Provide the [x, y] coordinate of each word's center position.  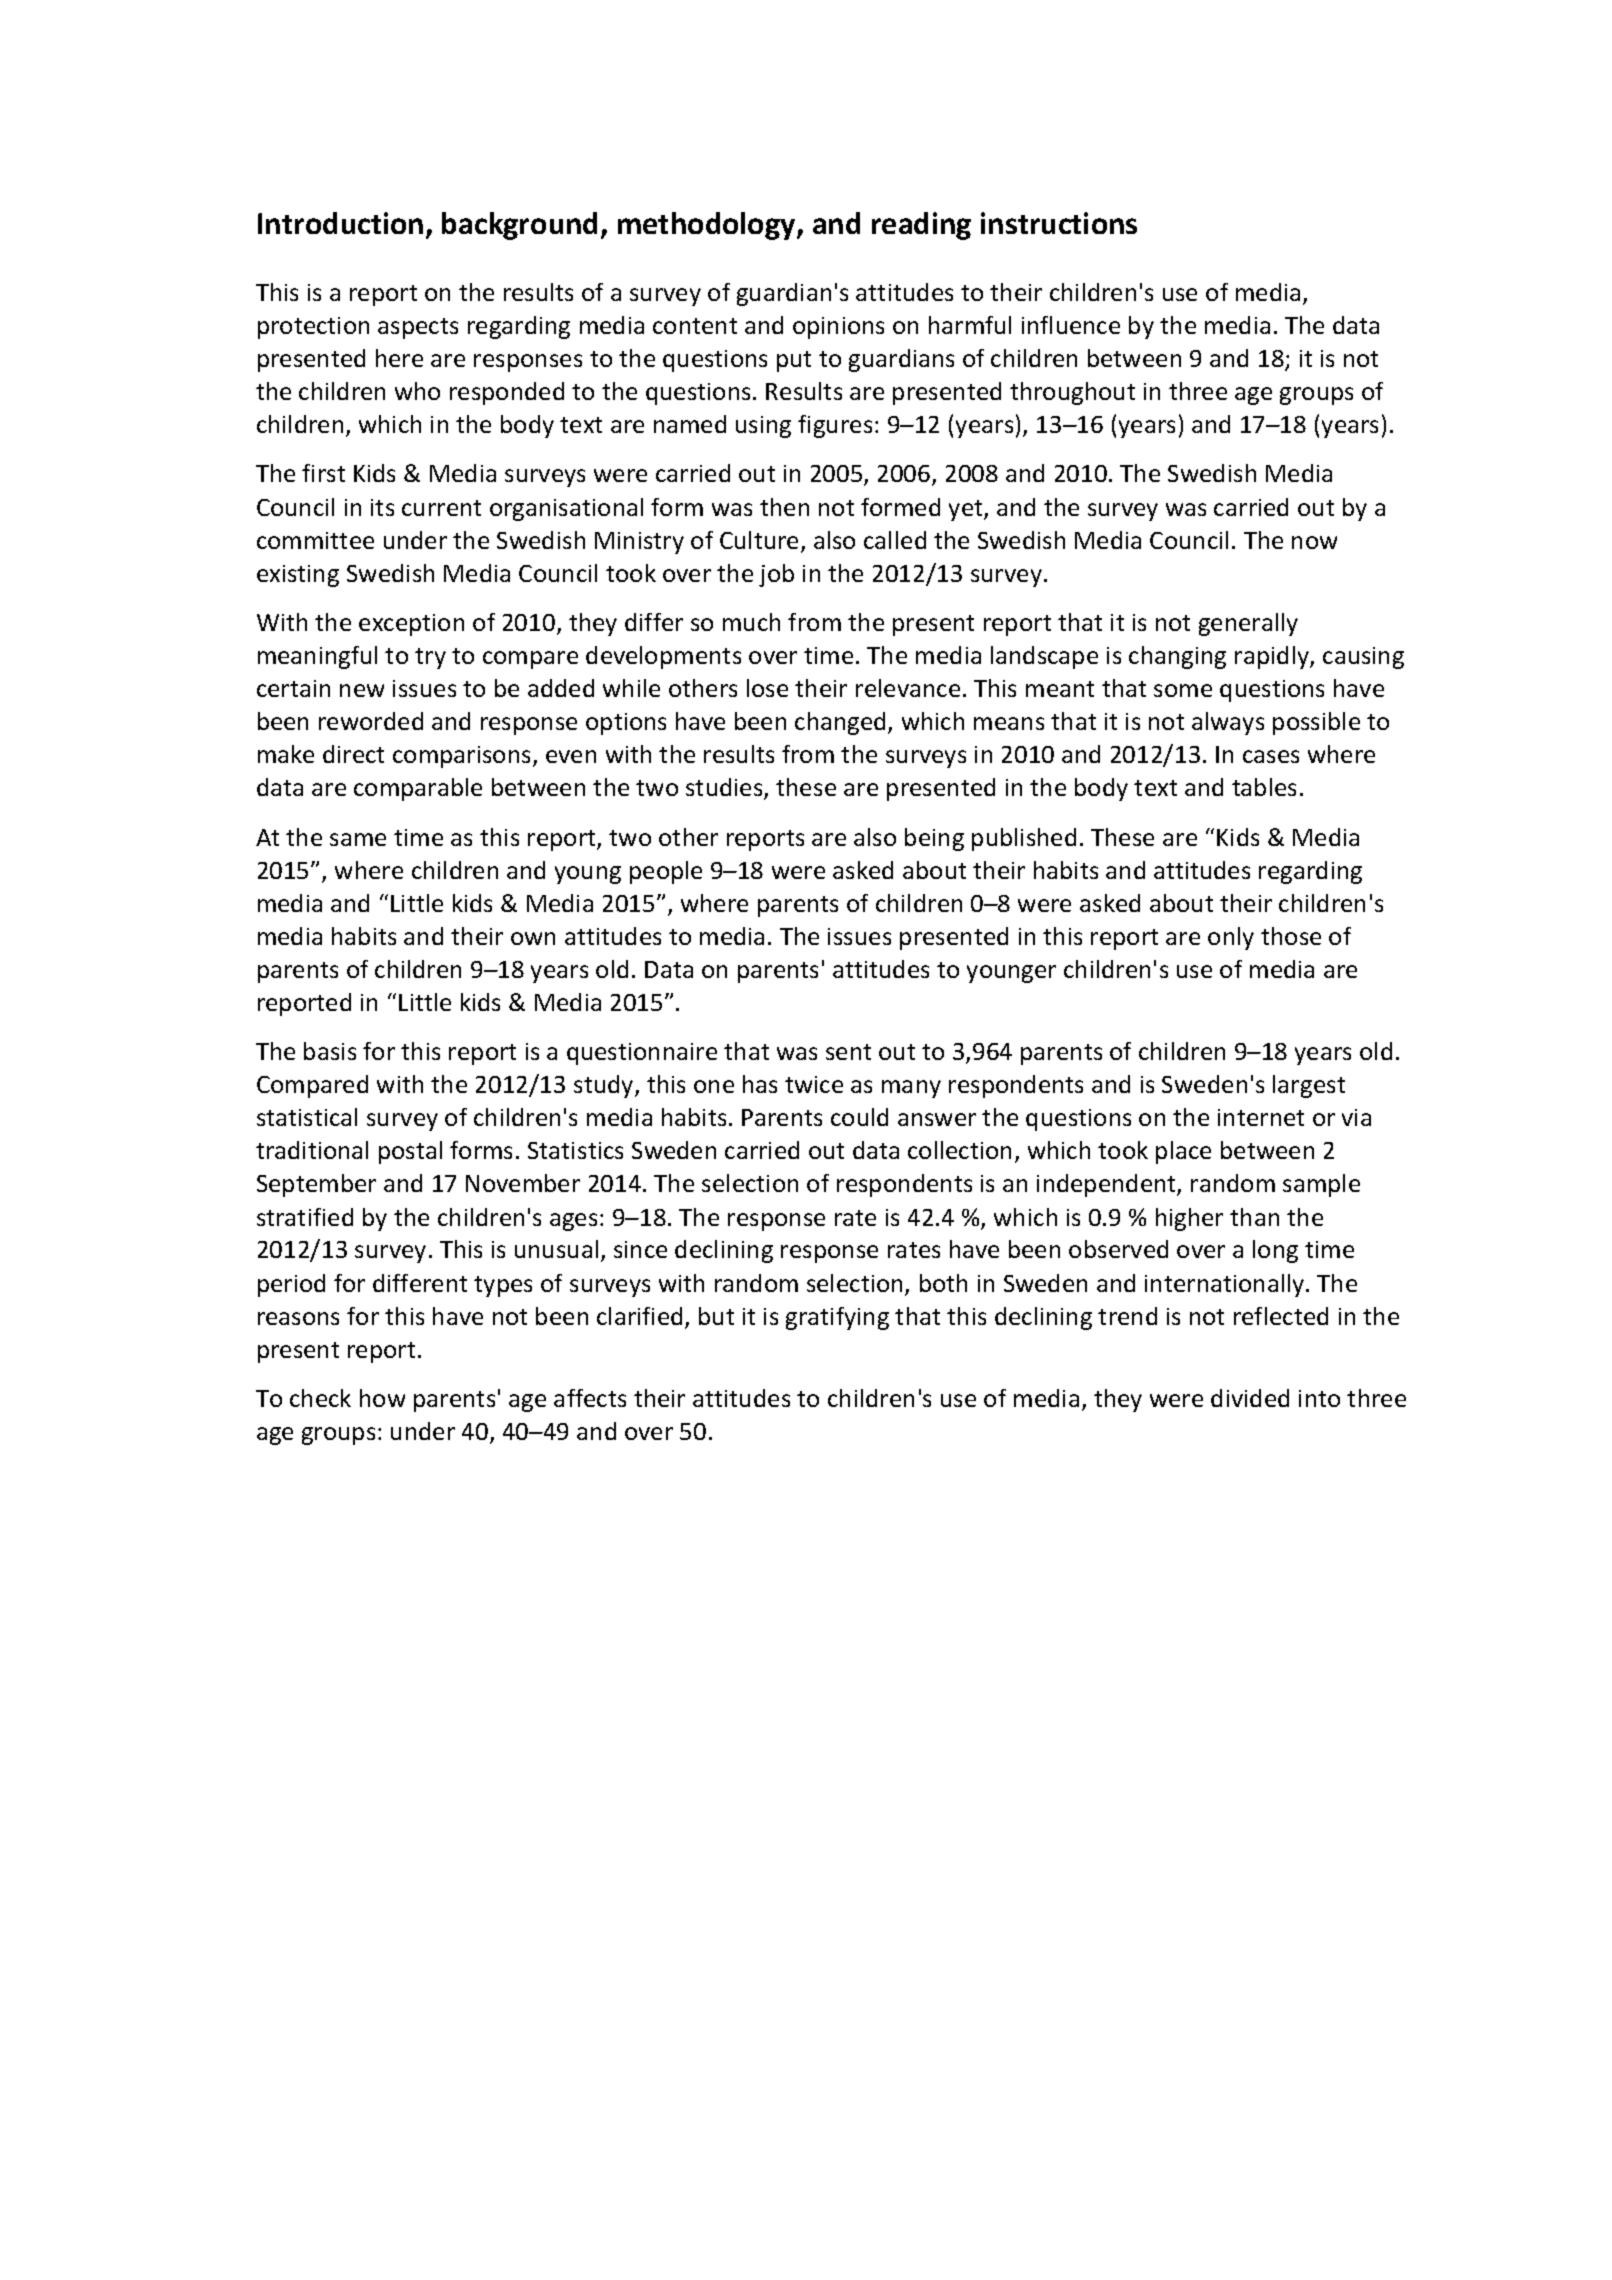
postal [410, 1152]
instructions [1059, 223]
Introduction [340, 223]
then [784, 507]
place [1183, 1152]
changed [840, 723]
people [666, 872]
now [1314, 542]
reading [921, 226]
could [859, 1117]
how [382, 1398]
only [1231, 938]
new [362, 690]
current [441, 508]
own [533, 938]
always [1228, 723]
